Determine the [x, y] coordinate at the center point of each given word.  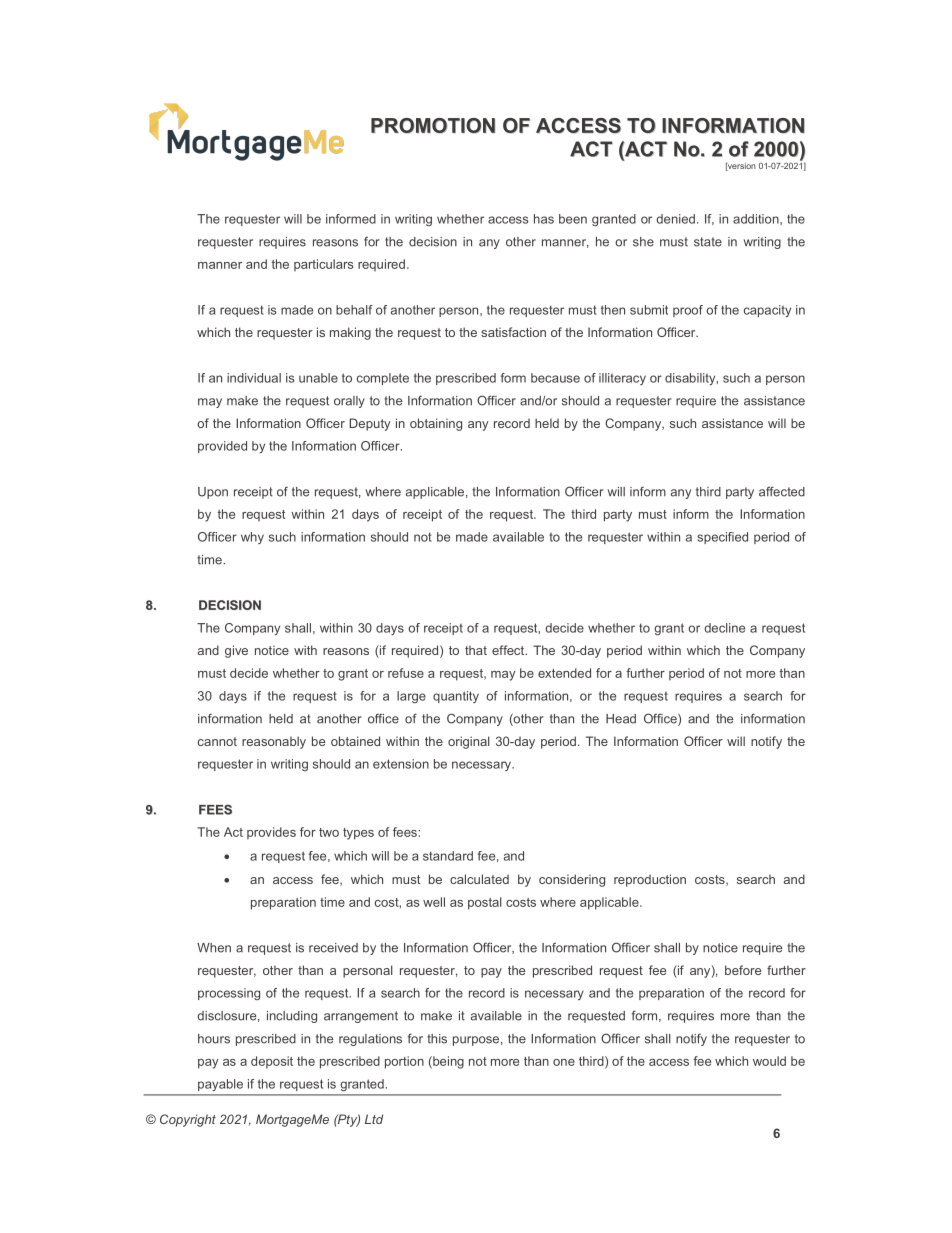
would [769, 1061]
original [469, 742]
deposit [272, 1062]
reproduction [650, 880]
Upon [213, 493]
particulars [324, 265]
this [437, 1039]
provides [271, 833]
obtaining [436, 424]
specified [722, 538]
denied [675, 219]
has [544, 219]
